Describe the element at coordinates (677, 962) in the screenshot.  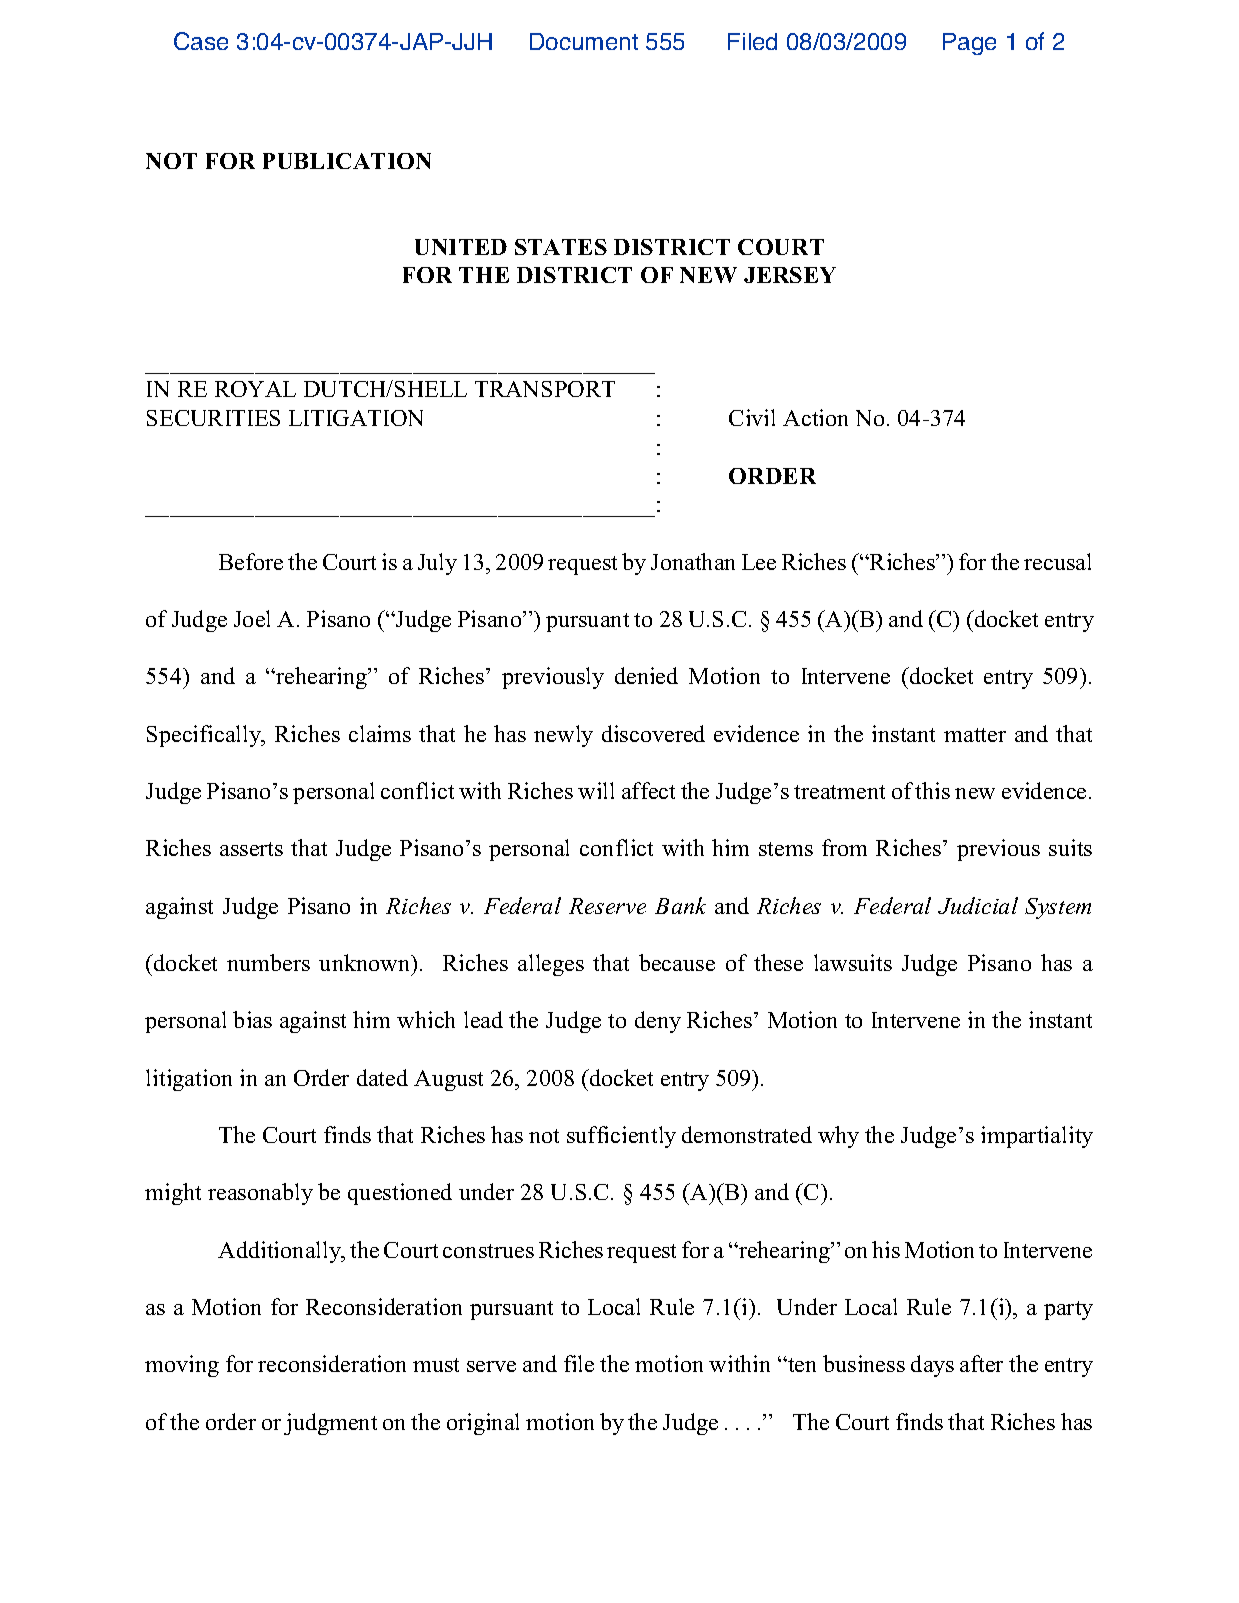
I see `because` at that location.
